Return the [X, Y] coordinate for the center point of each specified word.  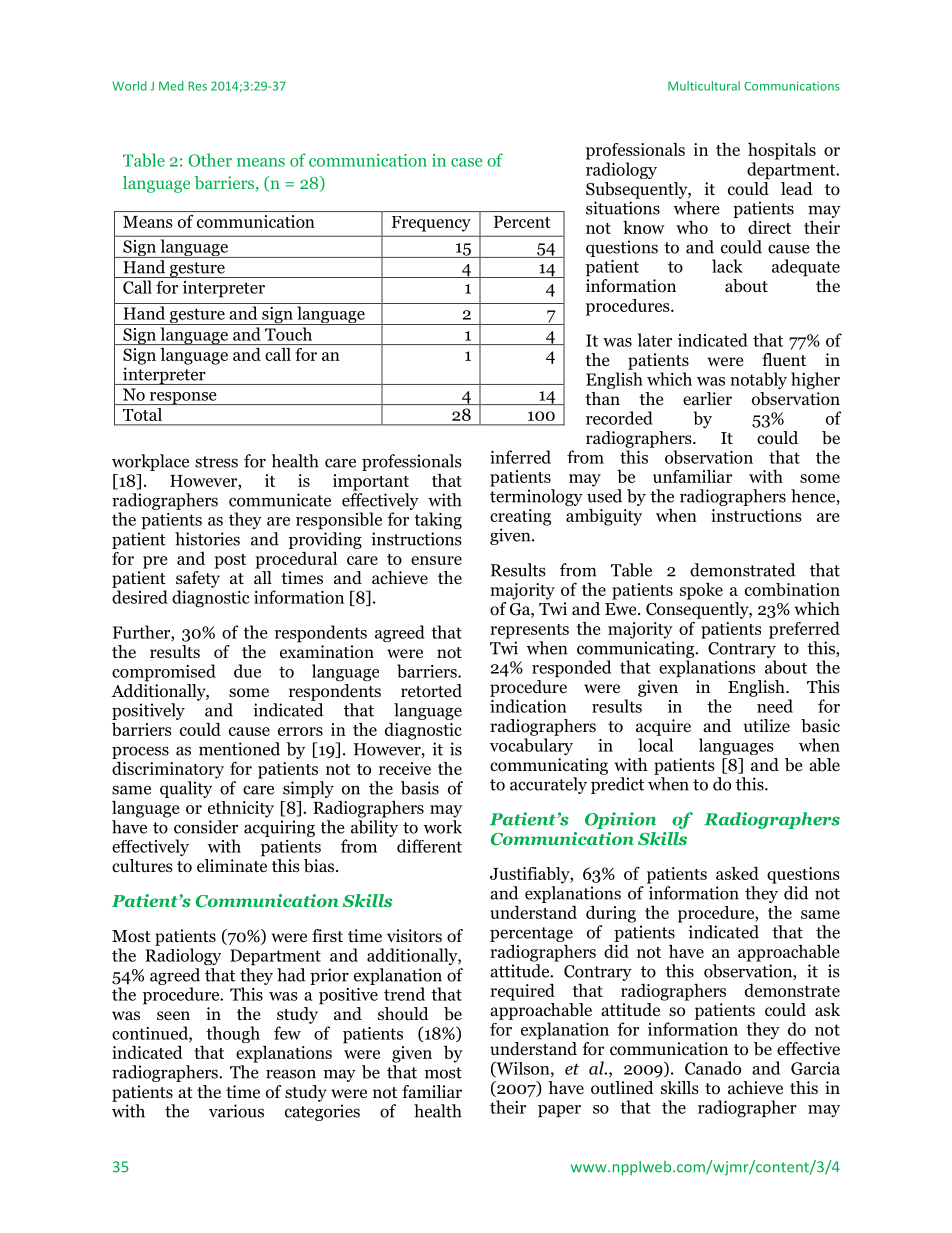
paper [559, 1111]
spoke [701, 591]
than [602, 398]
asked [737, 873]
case [466, 162]
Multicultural [704, 86]
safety [198, 579]
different [429, 846]
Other [210, 160]
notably [758, 380]
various [236, 1111]
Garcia [815, 1068]
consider [206, 827]
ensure [436, 560]
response [183, 398]
